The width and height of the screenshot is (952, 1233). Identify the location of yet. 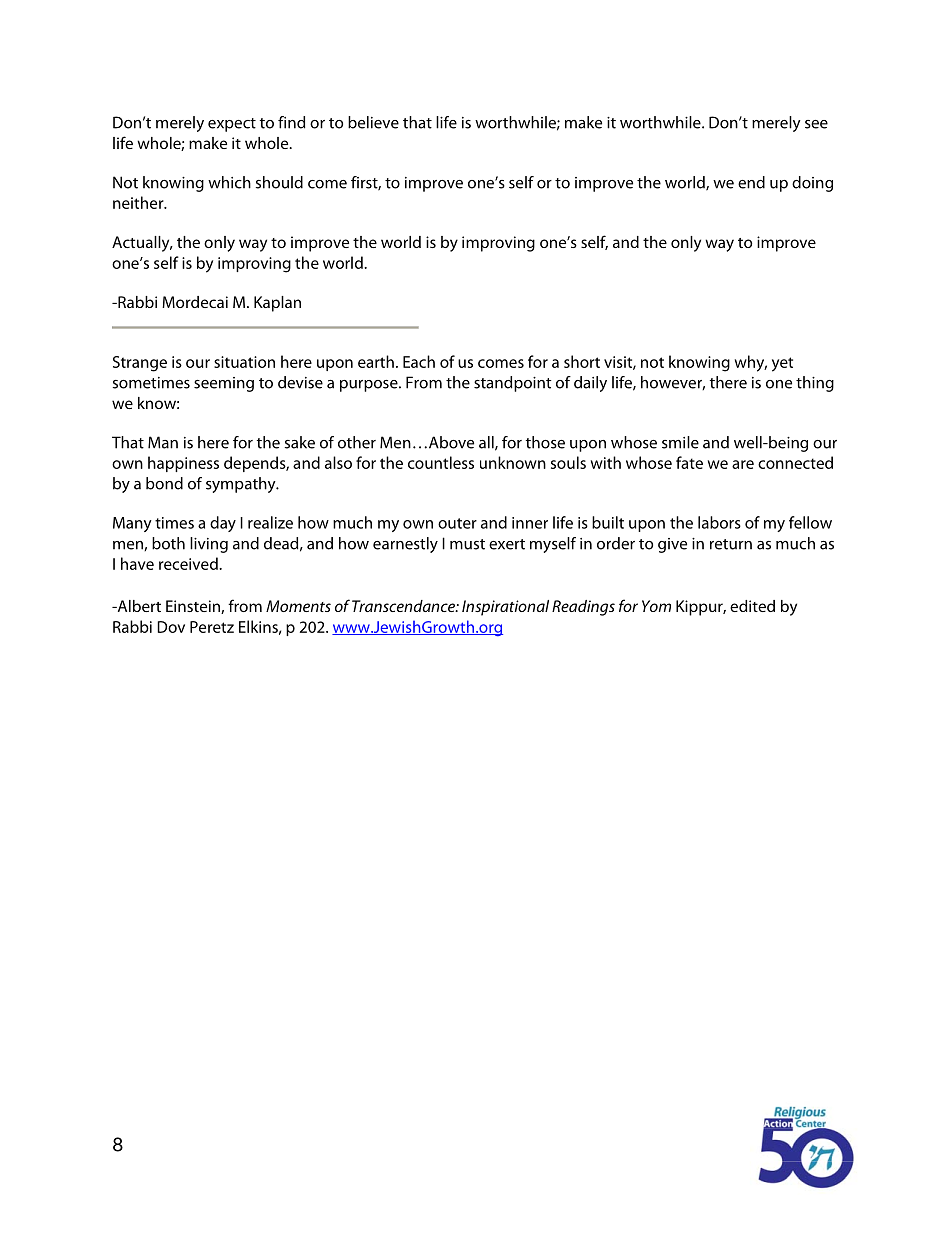
(782, 364).
